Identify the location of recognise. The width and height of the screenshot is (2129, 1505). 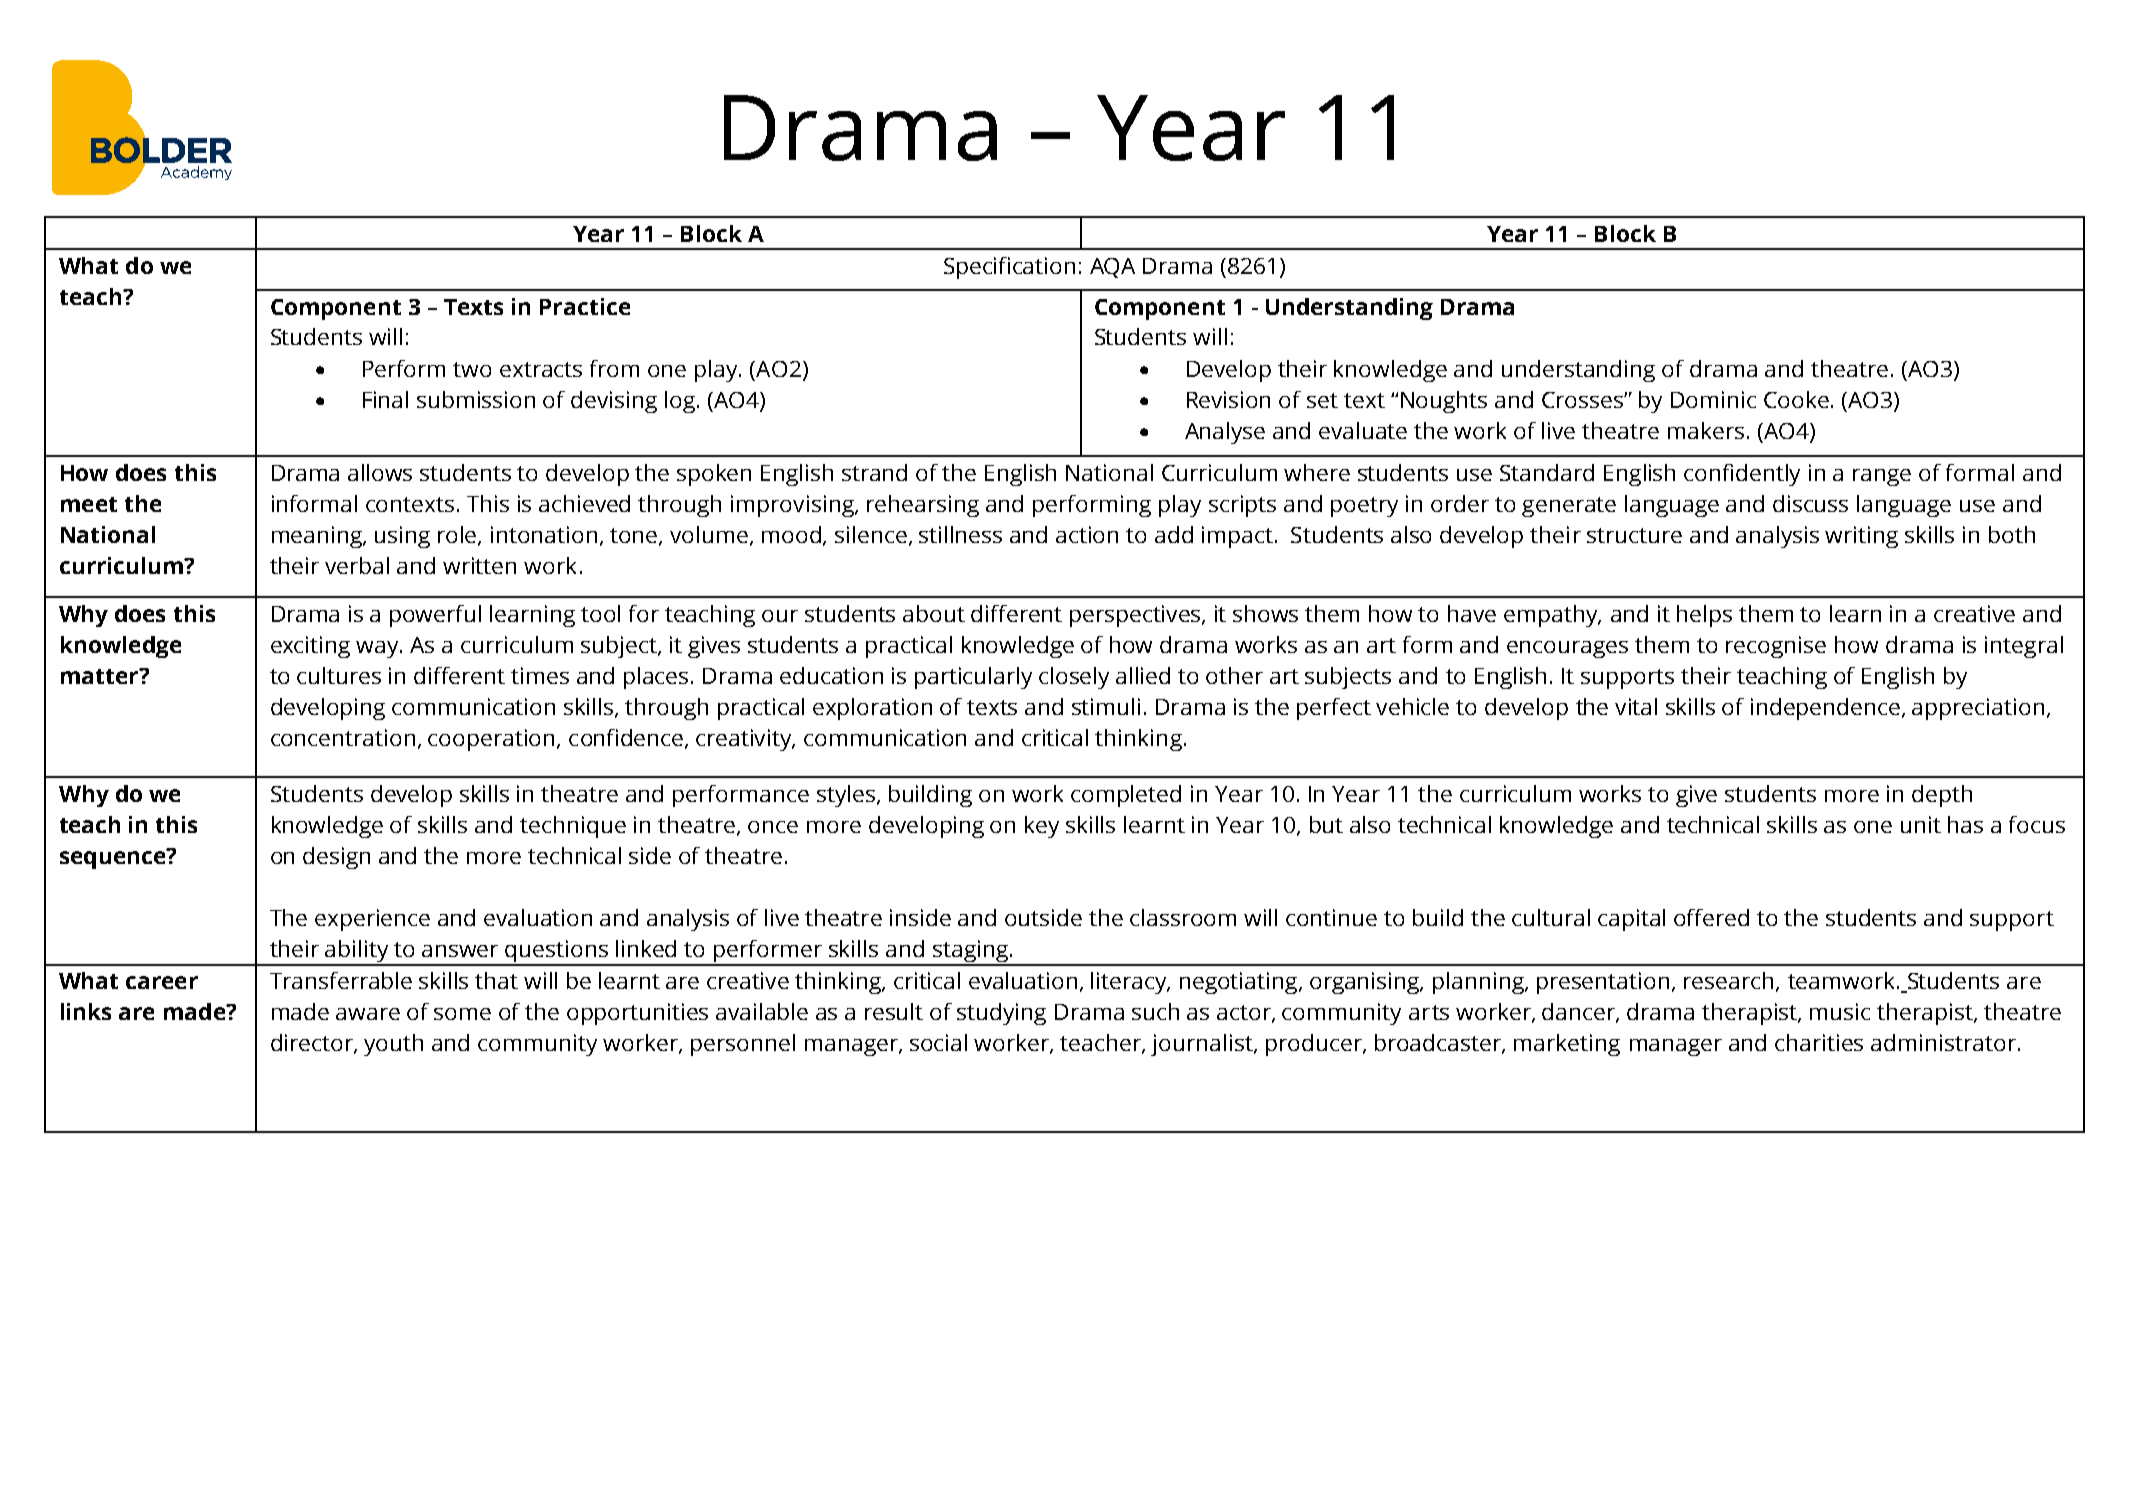
(1776, 647).
